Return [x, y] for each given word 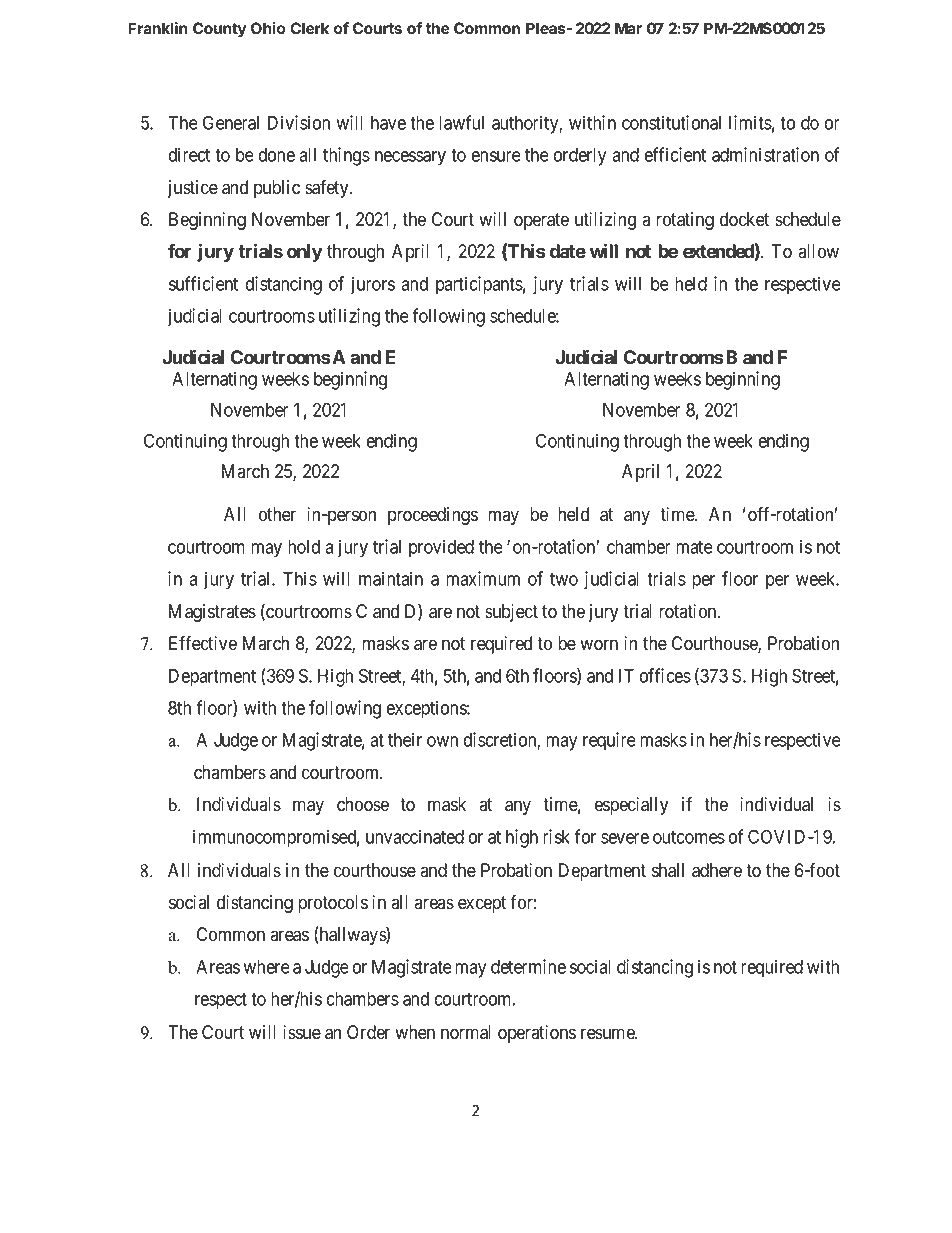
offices [665, 675]
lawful [461, 122]
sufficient [203, 283]
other [277, 514]
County [220, 30]
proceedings [433, 516]
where [266, 967]
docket [744, 219]
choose [363, 804]
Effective [203, 643]
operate [541, 221]
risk [556, 836]
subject [511, 613]
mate [694, 547]
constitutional [671, 122]
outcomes [689, 837]
